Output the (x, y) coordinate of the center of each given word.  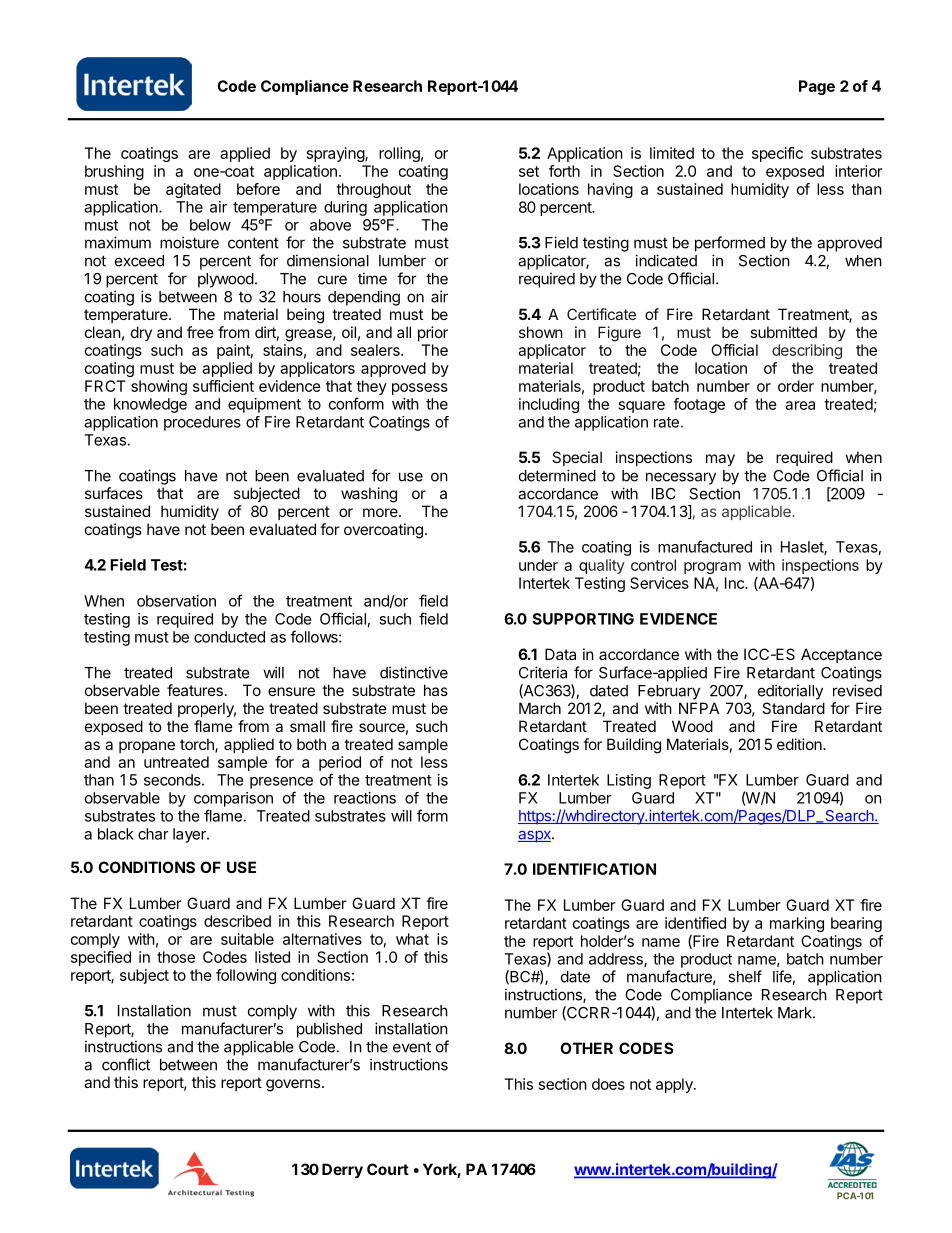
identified (695, 923)
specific (777, 154)
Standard (793, 708)
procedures (202, 423)
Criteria (543, 672)
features (195, 690)
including (549, 405)
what (412, 939)
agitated (193, 190)
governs (293, 1085)
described (237, 921)
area (800, 405)
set (529, 171)
